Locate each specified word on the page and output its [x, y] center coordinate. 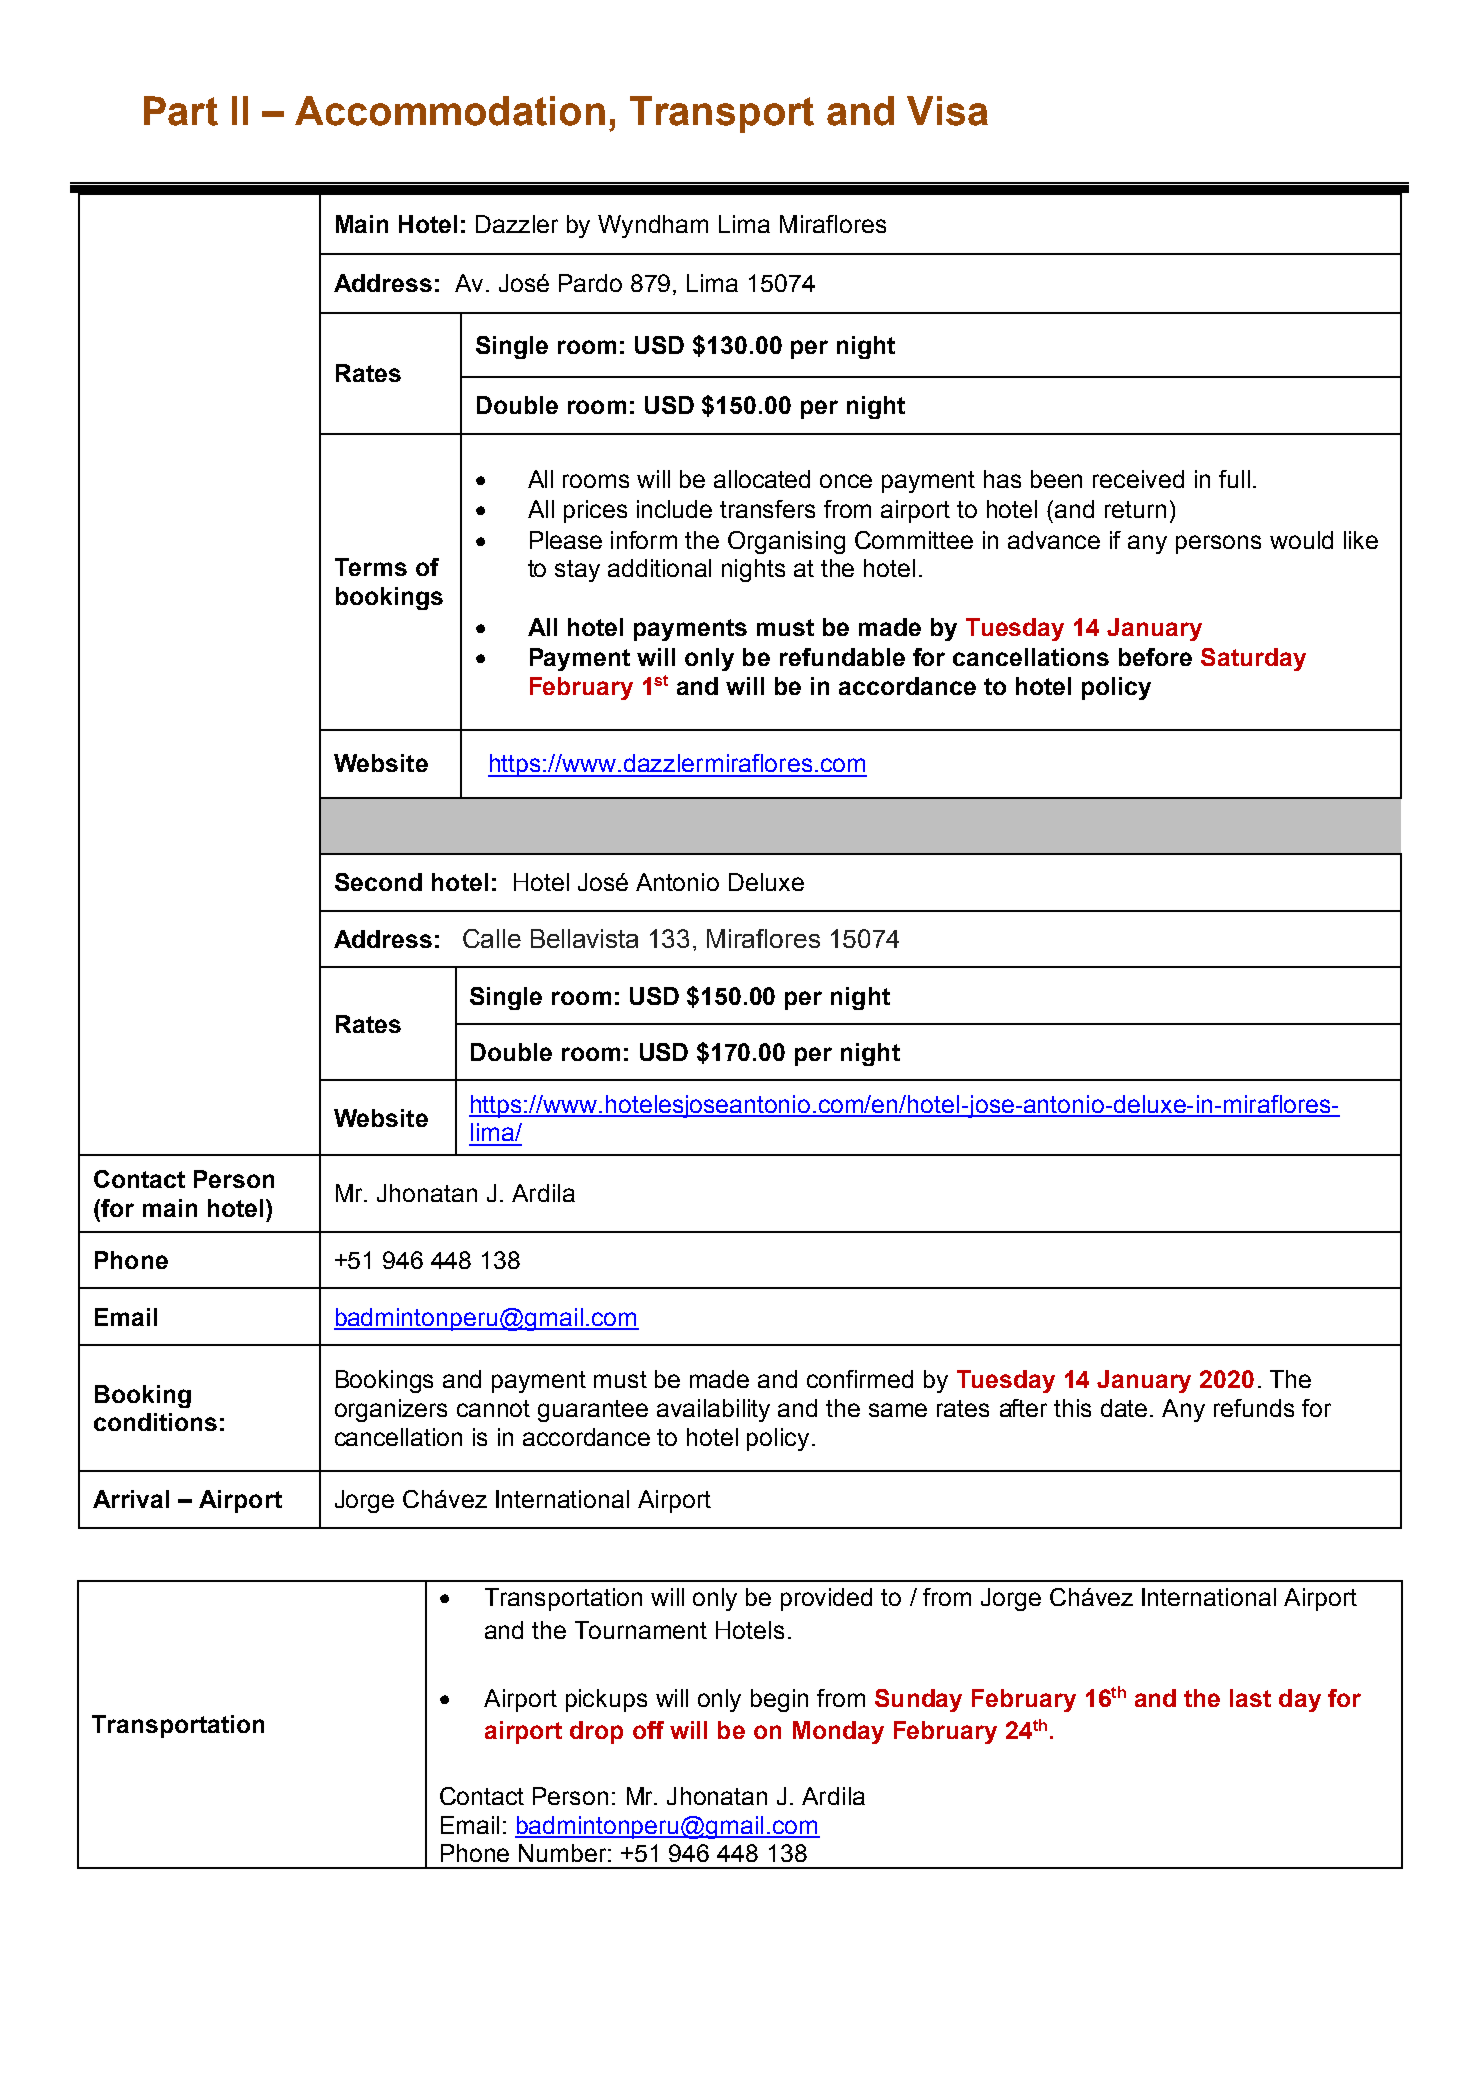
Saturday [1253, 659]
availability [713, 1410]
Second [378, 882]
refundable [842, 657]
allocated [762, 479]
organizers [391, 1410]
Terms [371, 567]
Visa [947, 111]
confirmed [860, 1379]
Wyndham [653, 226]
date [1124, 1408]
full [1234, 479]
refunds [1254, 1408]
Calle [492, 938]
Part [181, 111]
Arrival [131, 1499]
